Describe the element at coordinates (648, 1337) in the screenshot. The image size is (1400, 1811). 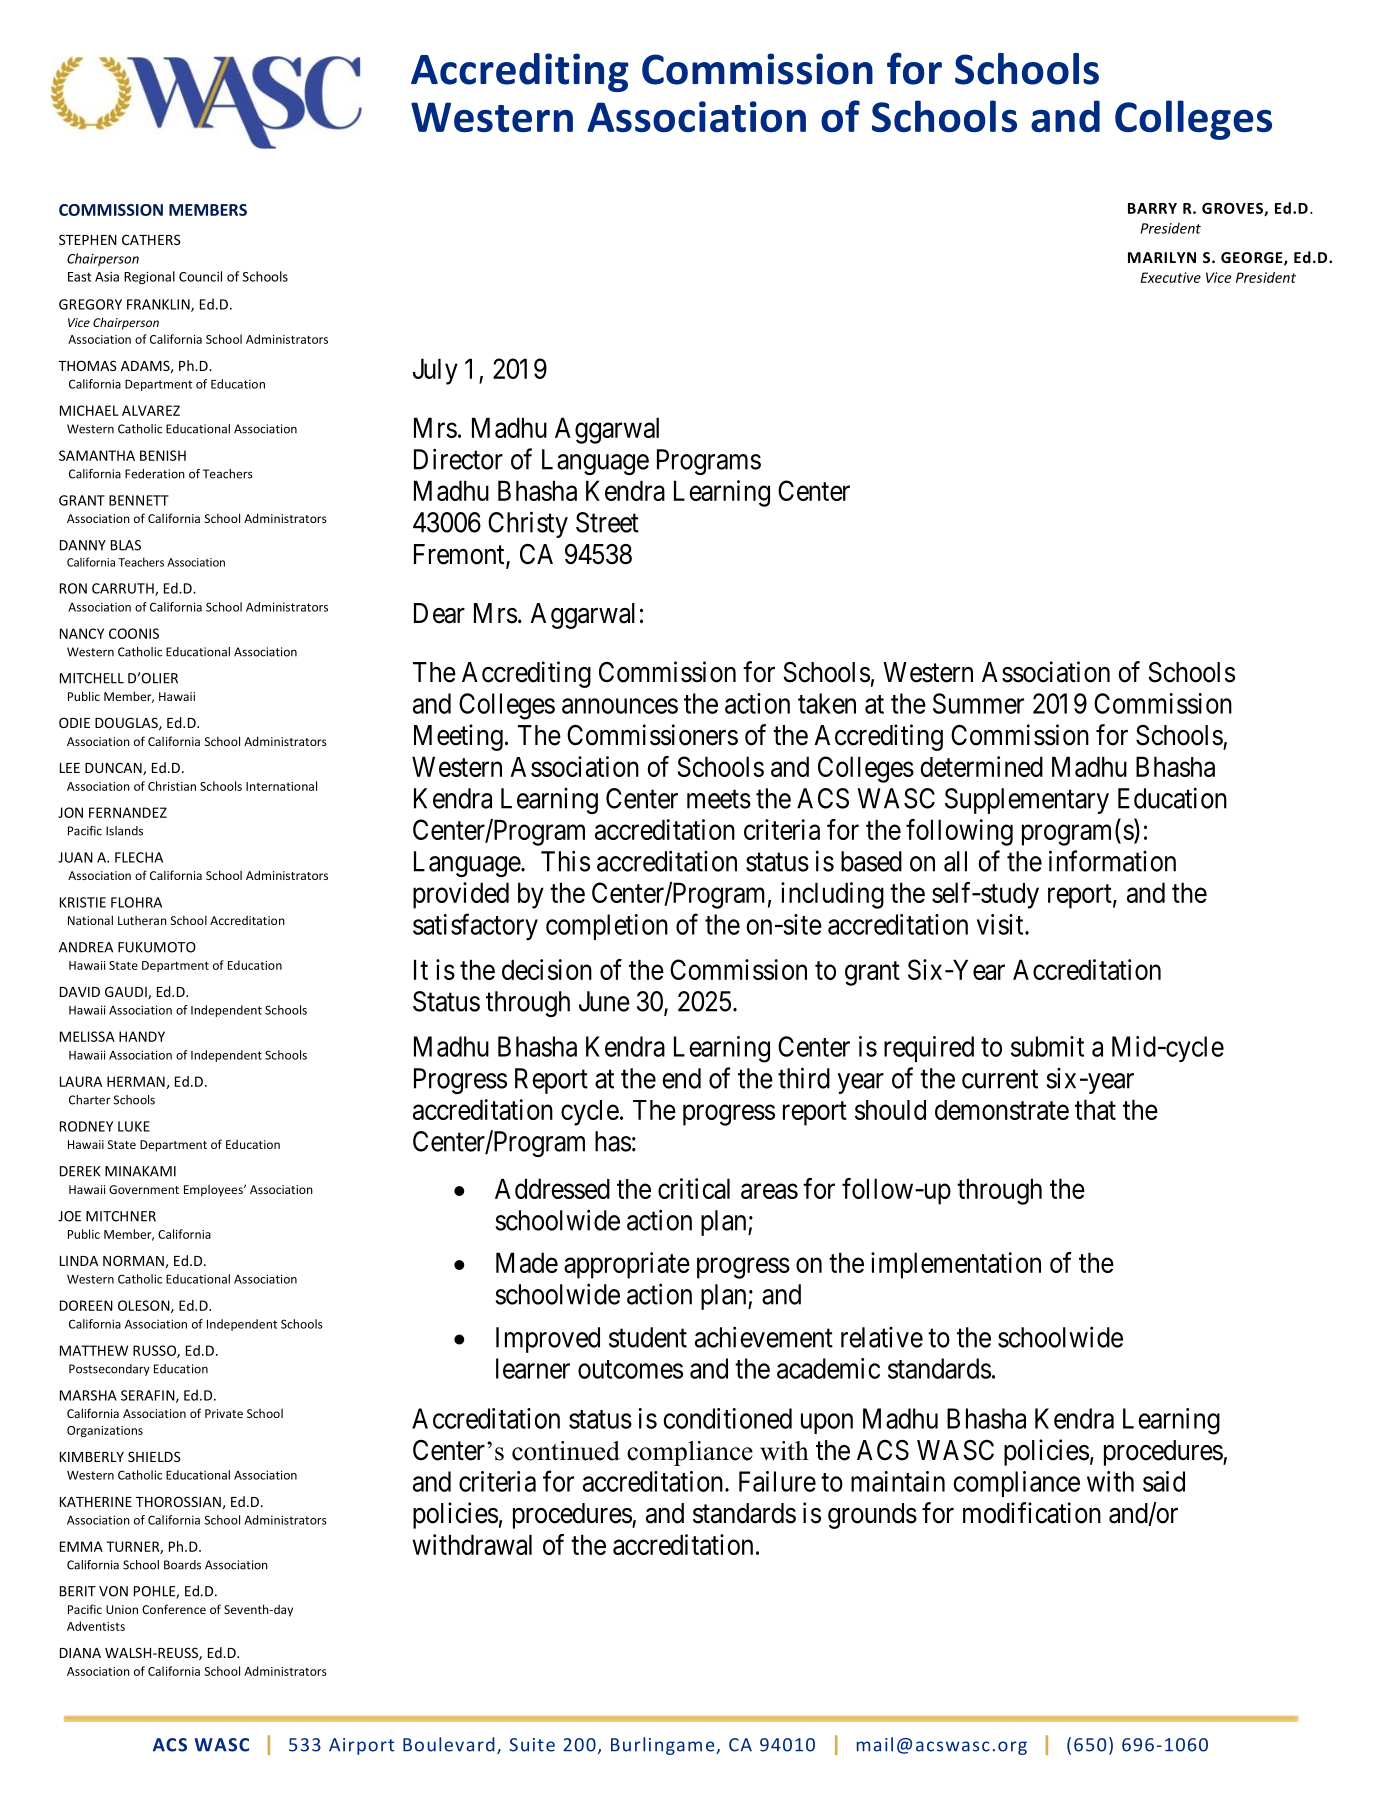
I see `student` at that location.
